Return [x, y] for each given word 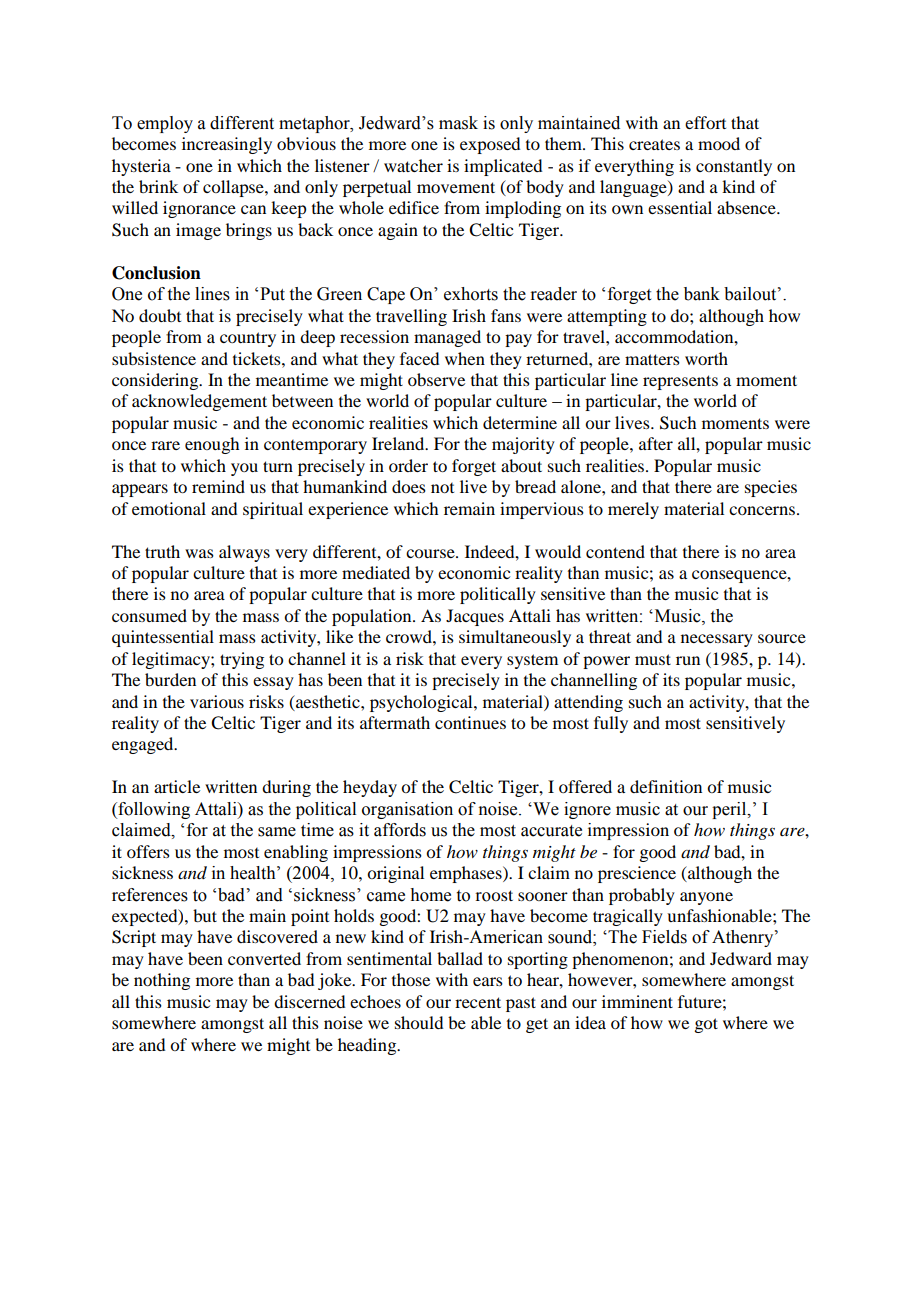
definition [666, 786]
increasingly [227, 145]
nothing [162, 981]
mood [719, 143]
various [217, 701]
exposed [490, 145]
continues [470, 722]
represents [680, 382]
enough [212, 445]
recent [478, 1002]
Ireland [399, 443]
